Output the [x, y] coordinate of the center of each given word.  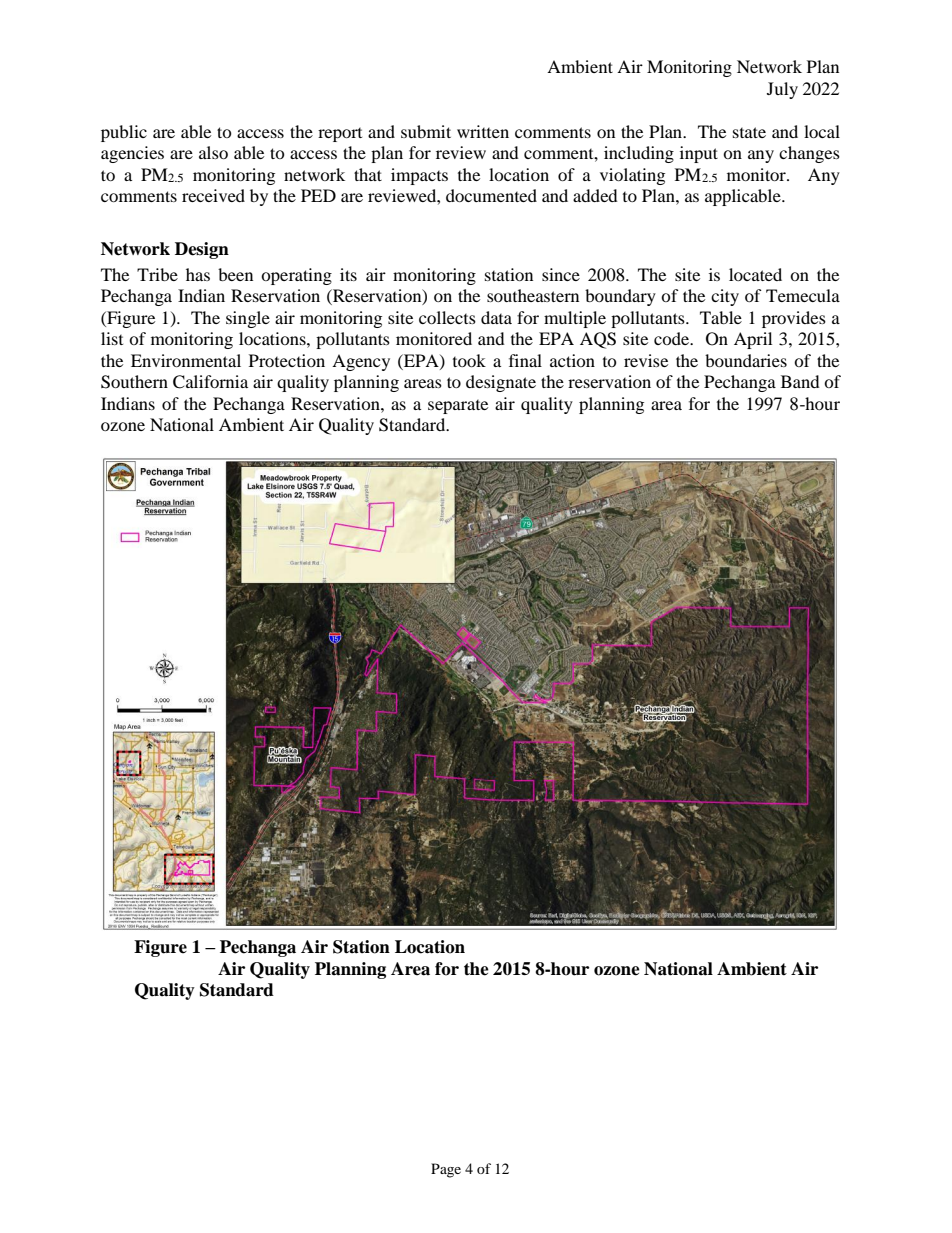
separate [458, 407]
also [213, 152]
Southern [134, 382]
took [469, 360]
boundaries [746, 360]
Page [446, 1170]
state [749, 132]
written [483, 131]
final [525, 360]
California [210, 382]
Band [800, 381]
